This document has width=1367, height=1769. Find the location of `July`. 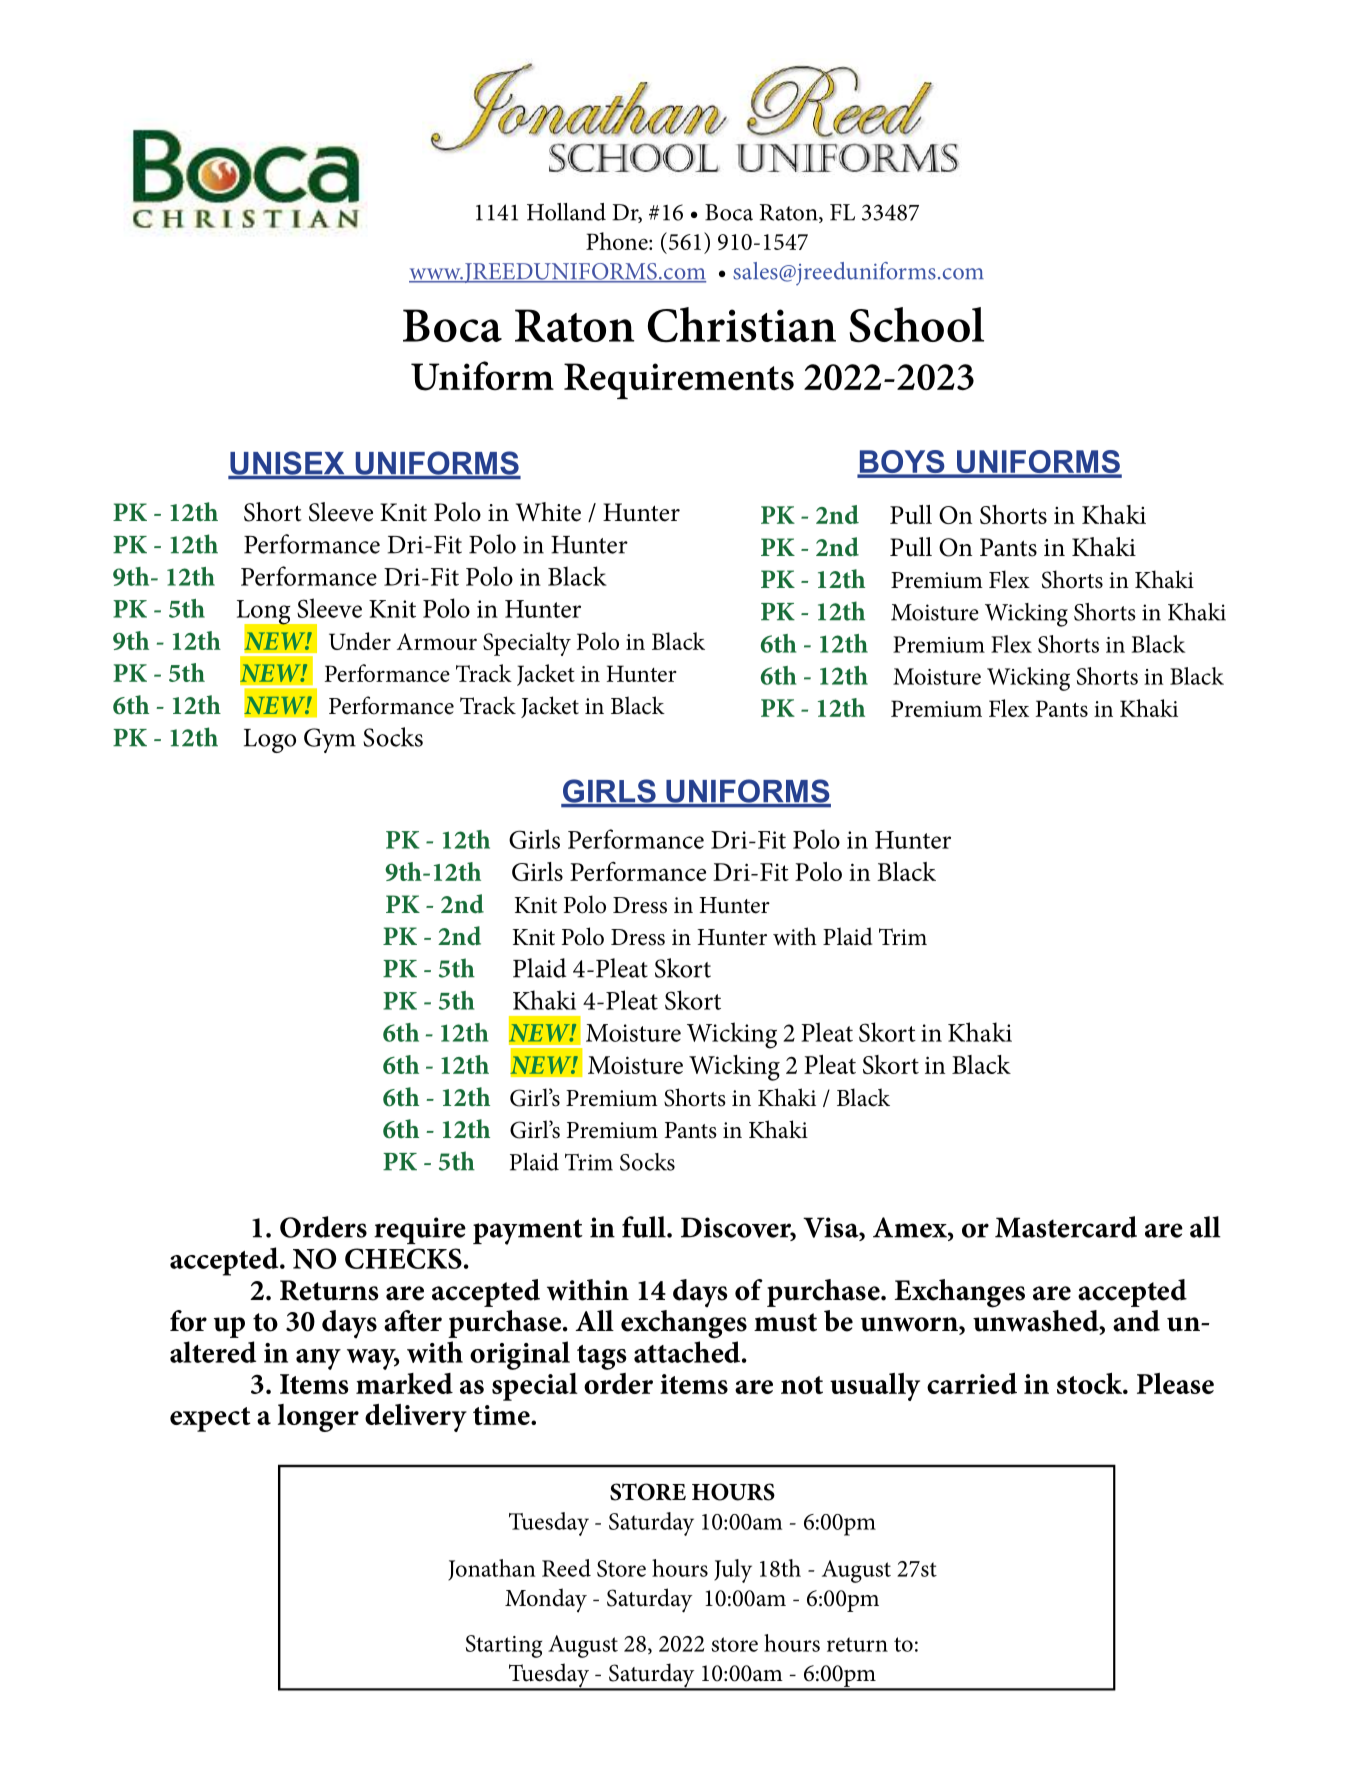

July is located at coordinates (733, 1571).
